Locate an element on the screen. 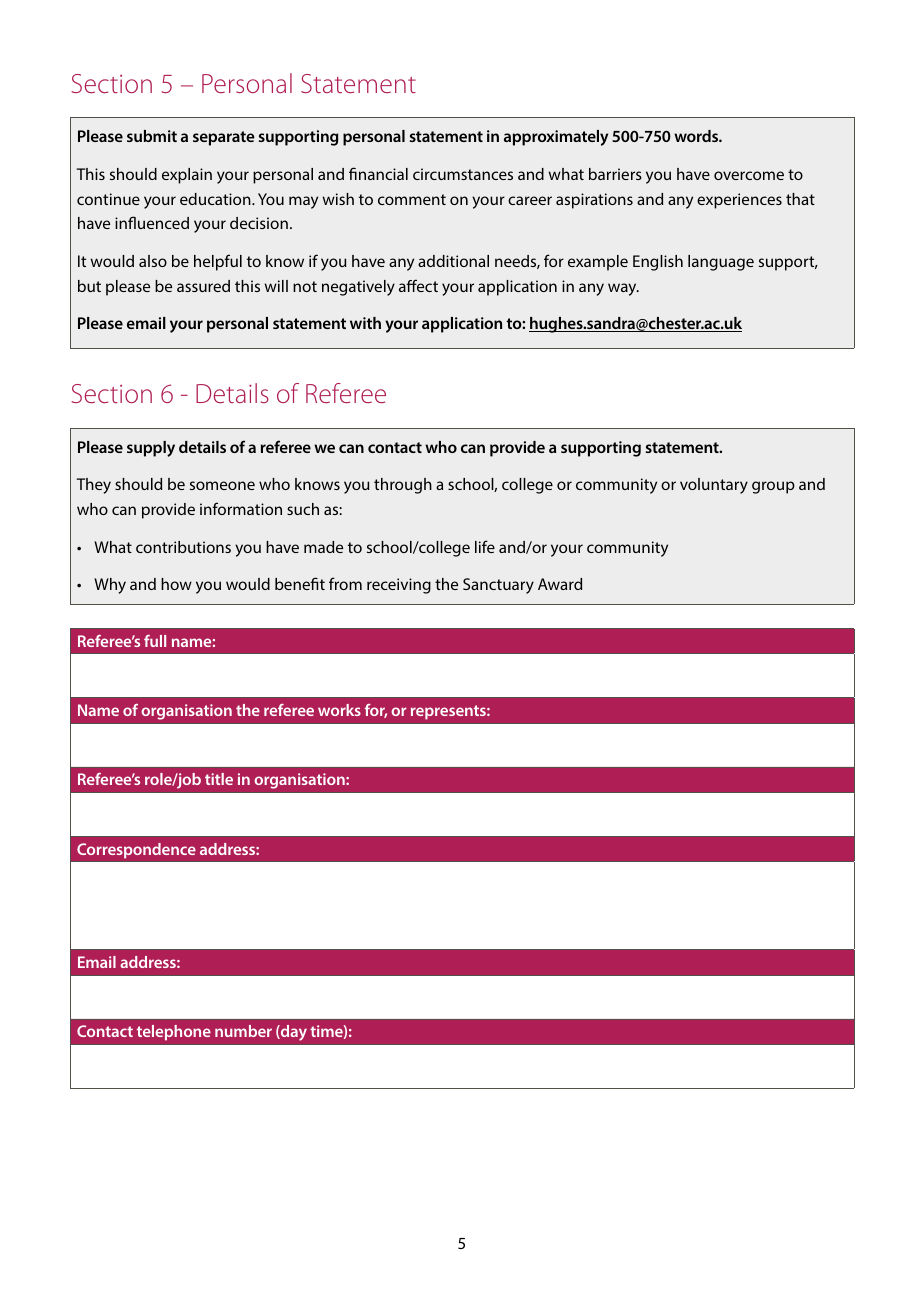 The width and height of the screenshot is (924, 1308). telephone is located at coordinates (174, 1033).
